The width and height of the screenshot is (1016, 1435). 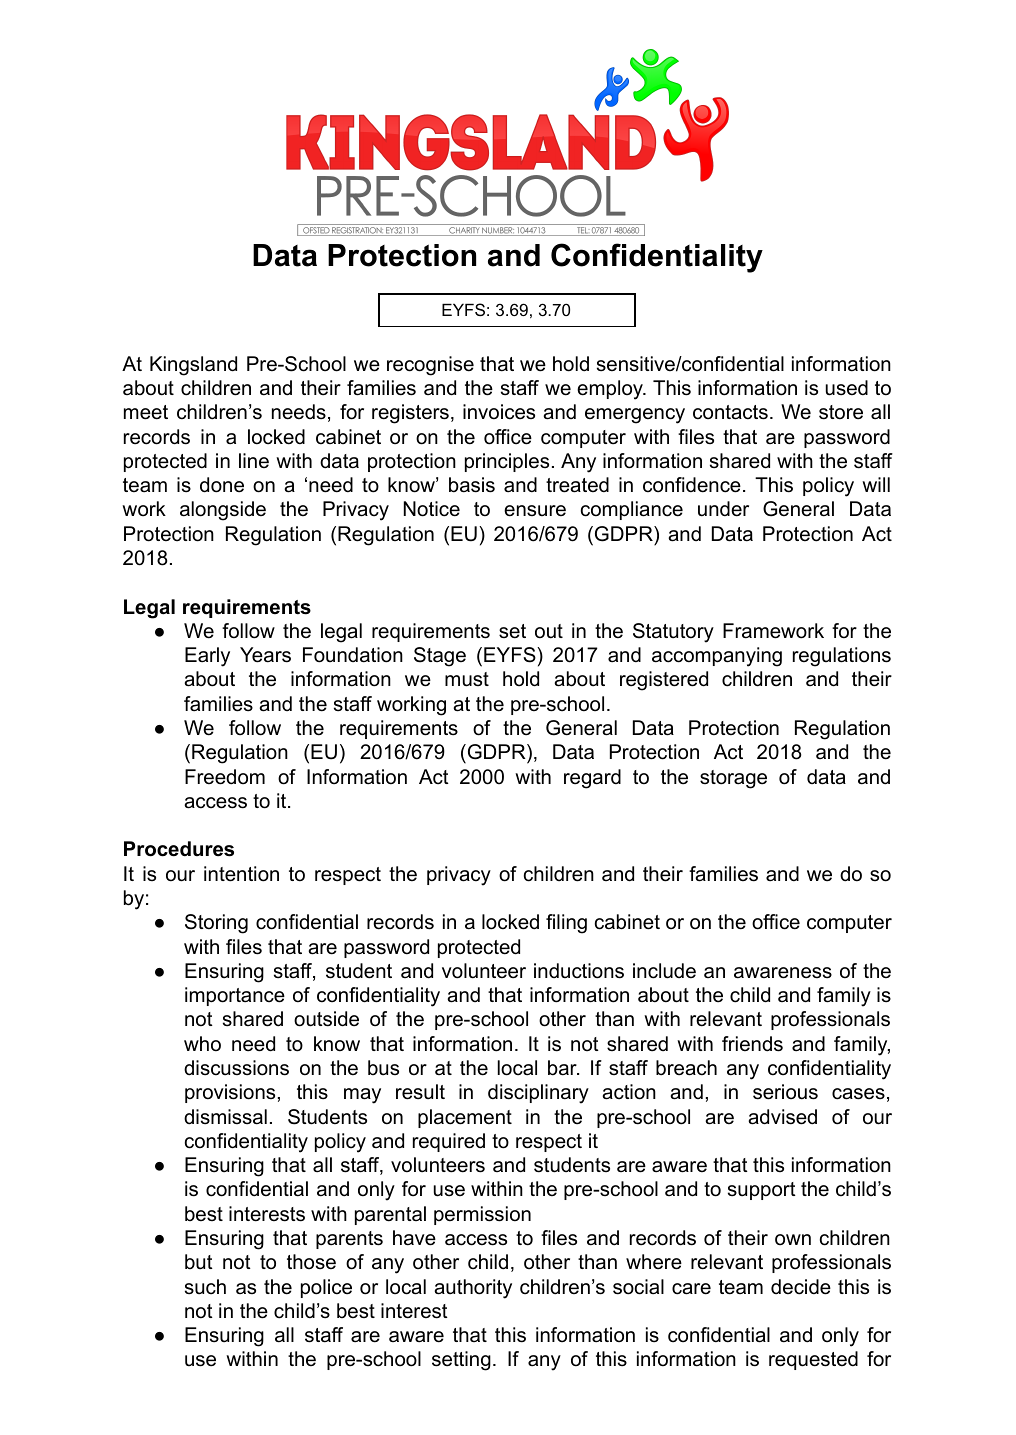 What do you see at coordinates (461, 1361) in the screenshot?
I see `setting` at bounding box center [461, 1361].
